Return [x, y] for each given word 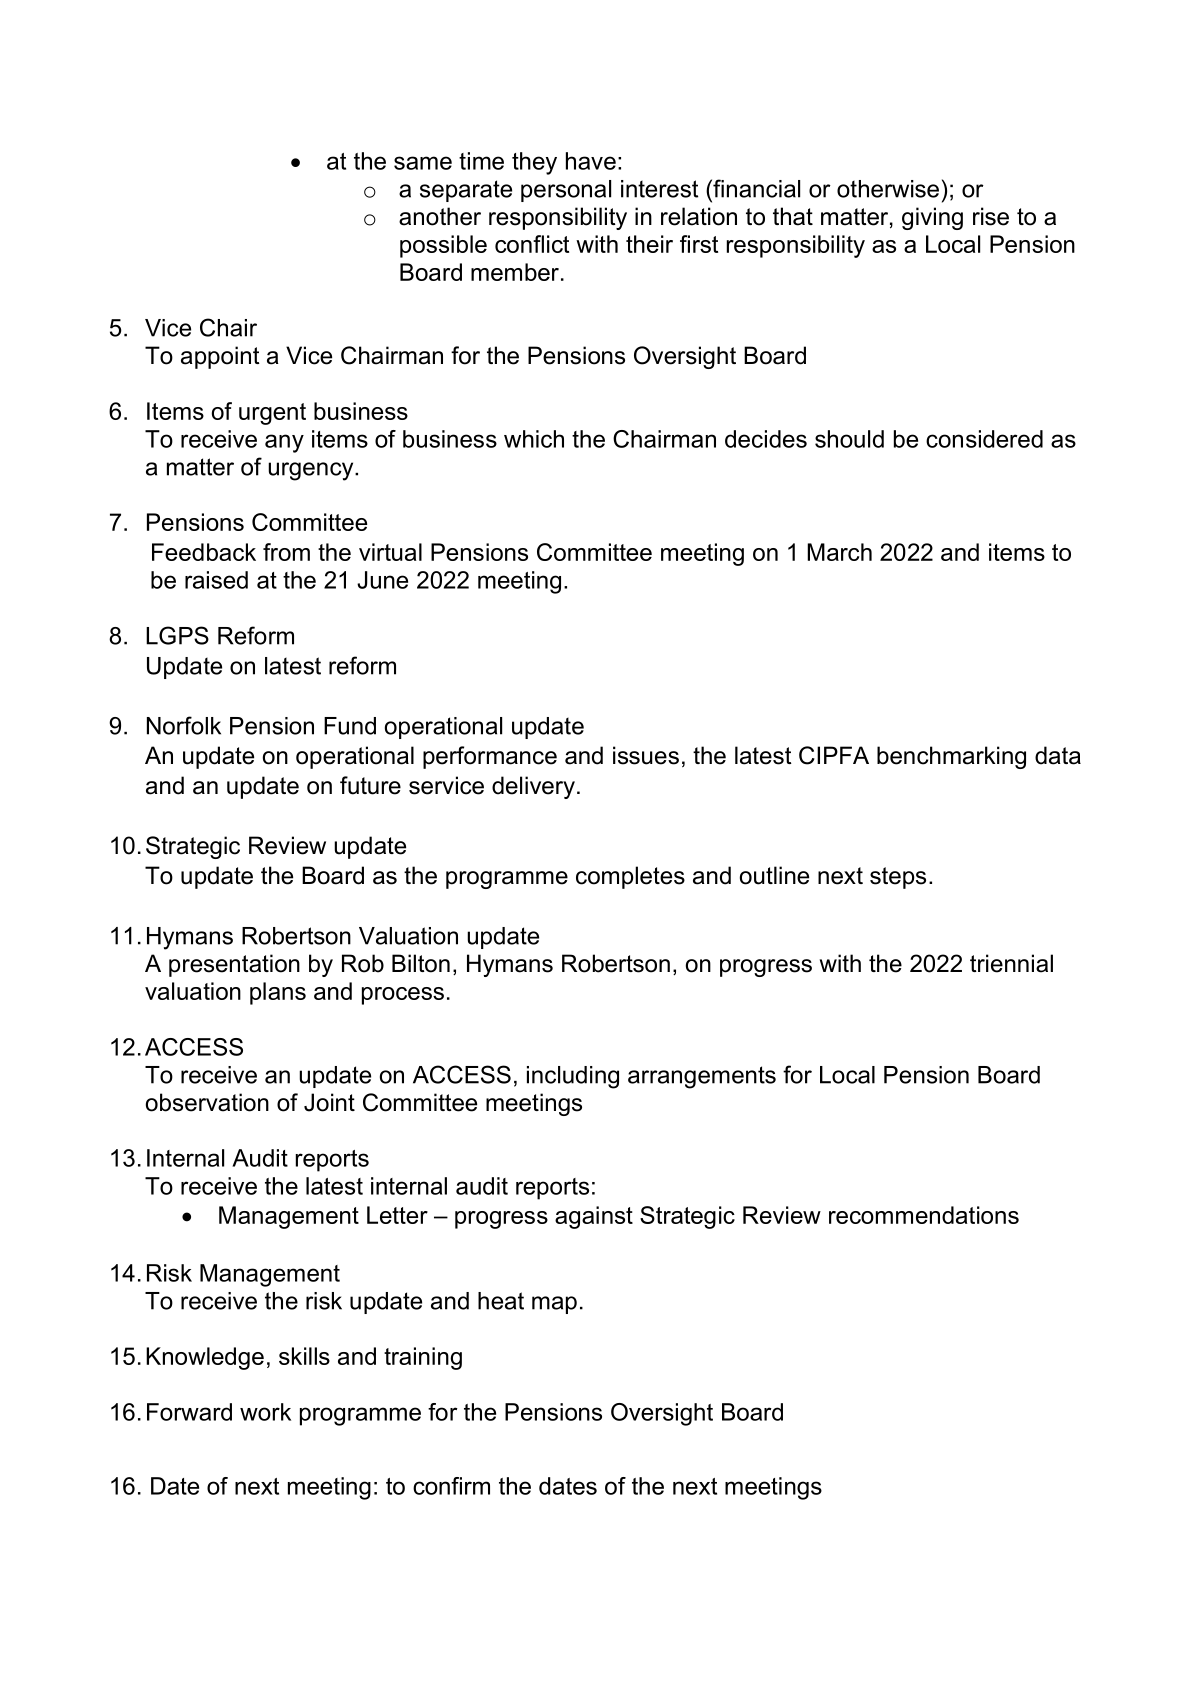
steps [898, 878]
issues [646, 755]
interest [659, 189]
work [265, 1412]
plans [278, 993]
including [573, 1077]
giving [932, 218]
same [423, 163]
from [286, 552]
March [839, 552]
